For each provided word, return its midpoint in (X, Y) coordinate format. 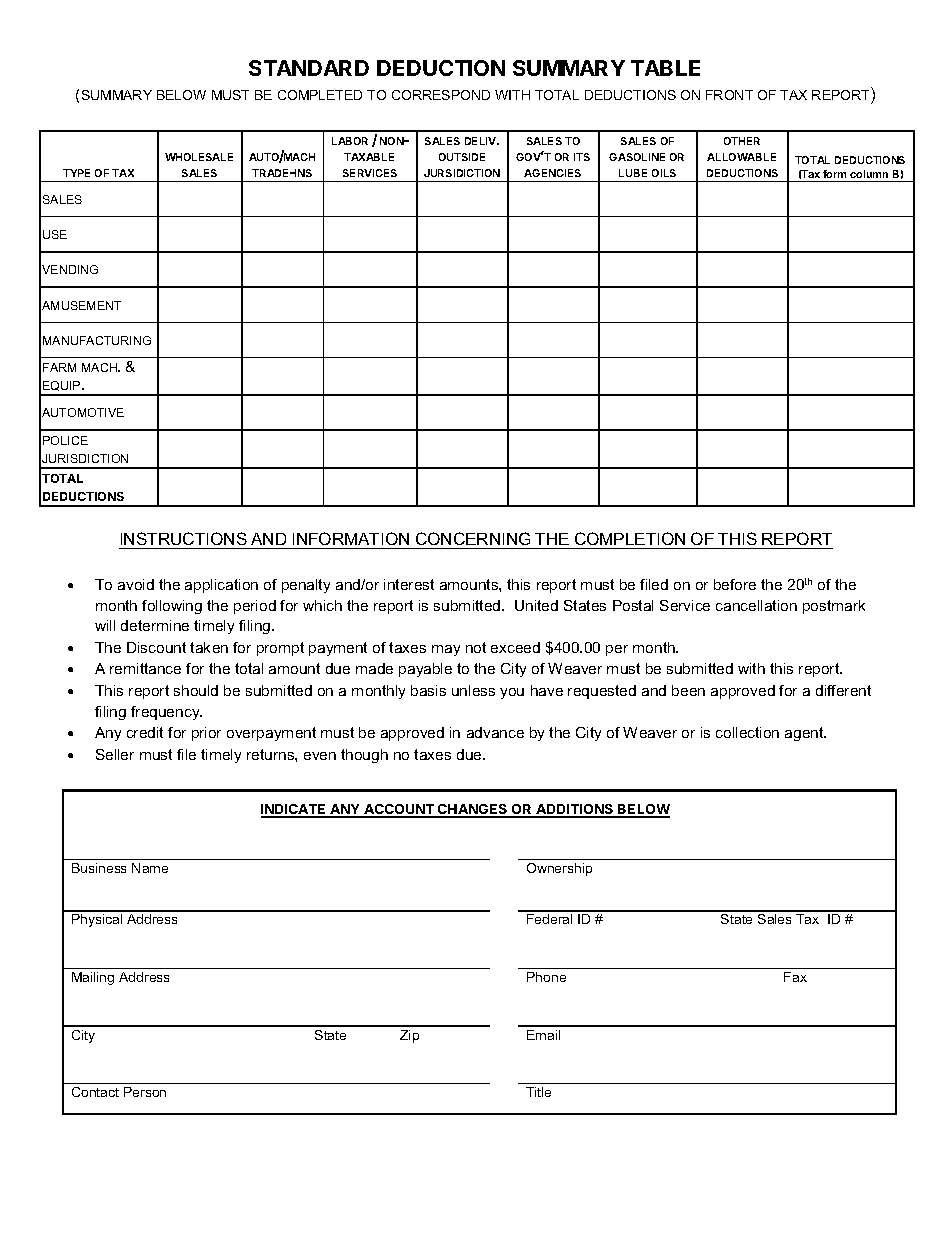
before (735, 584)
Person (145, 1092)
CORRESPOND (441, 95)
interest (409, 584)
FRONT (729, 95)
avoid (136, 584)
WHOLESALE (199, 157)
